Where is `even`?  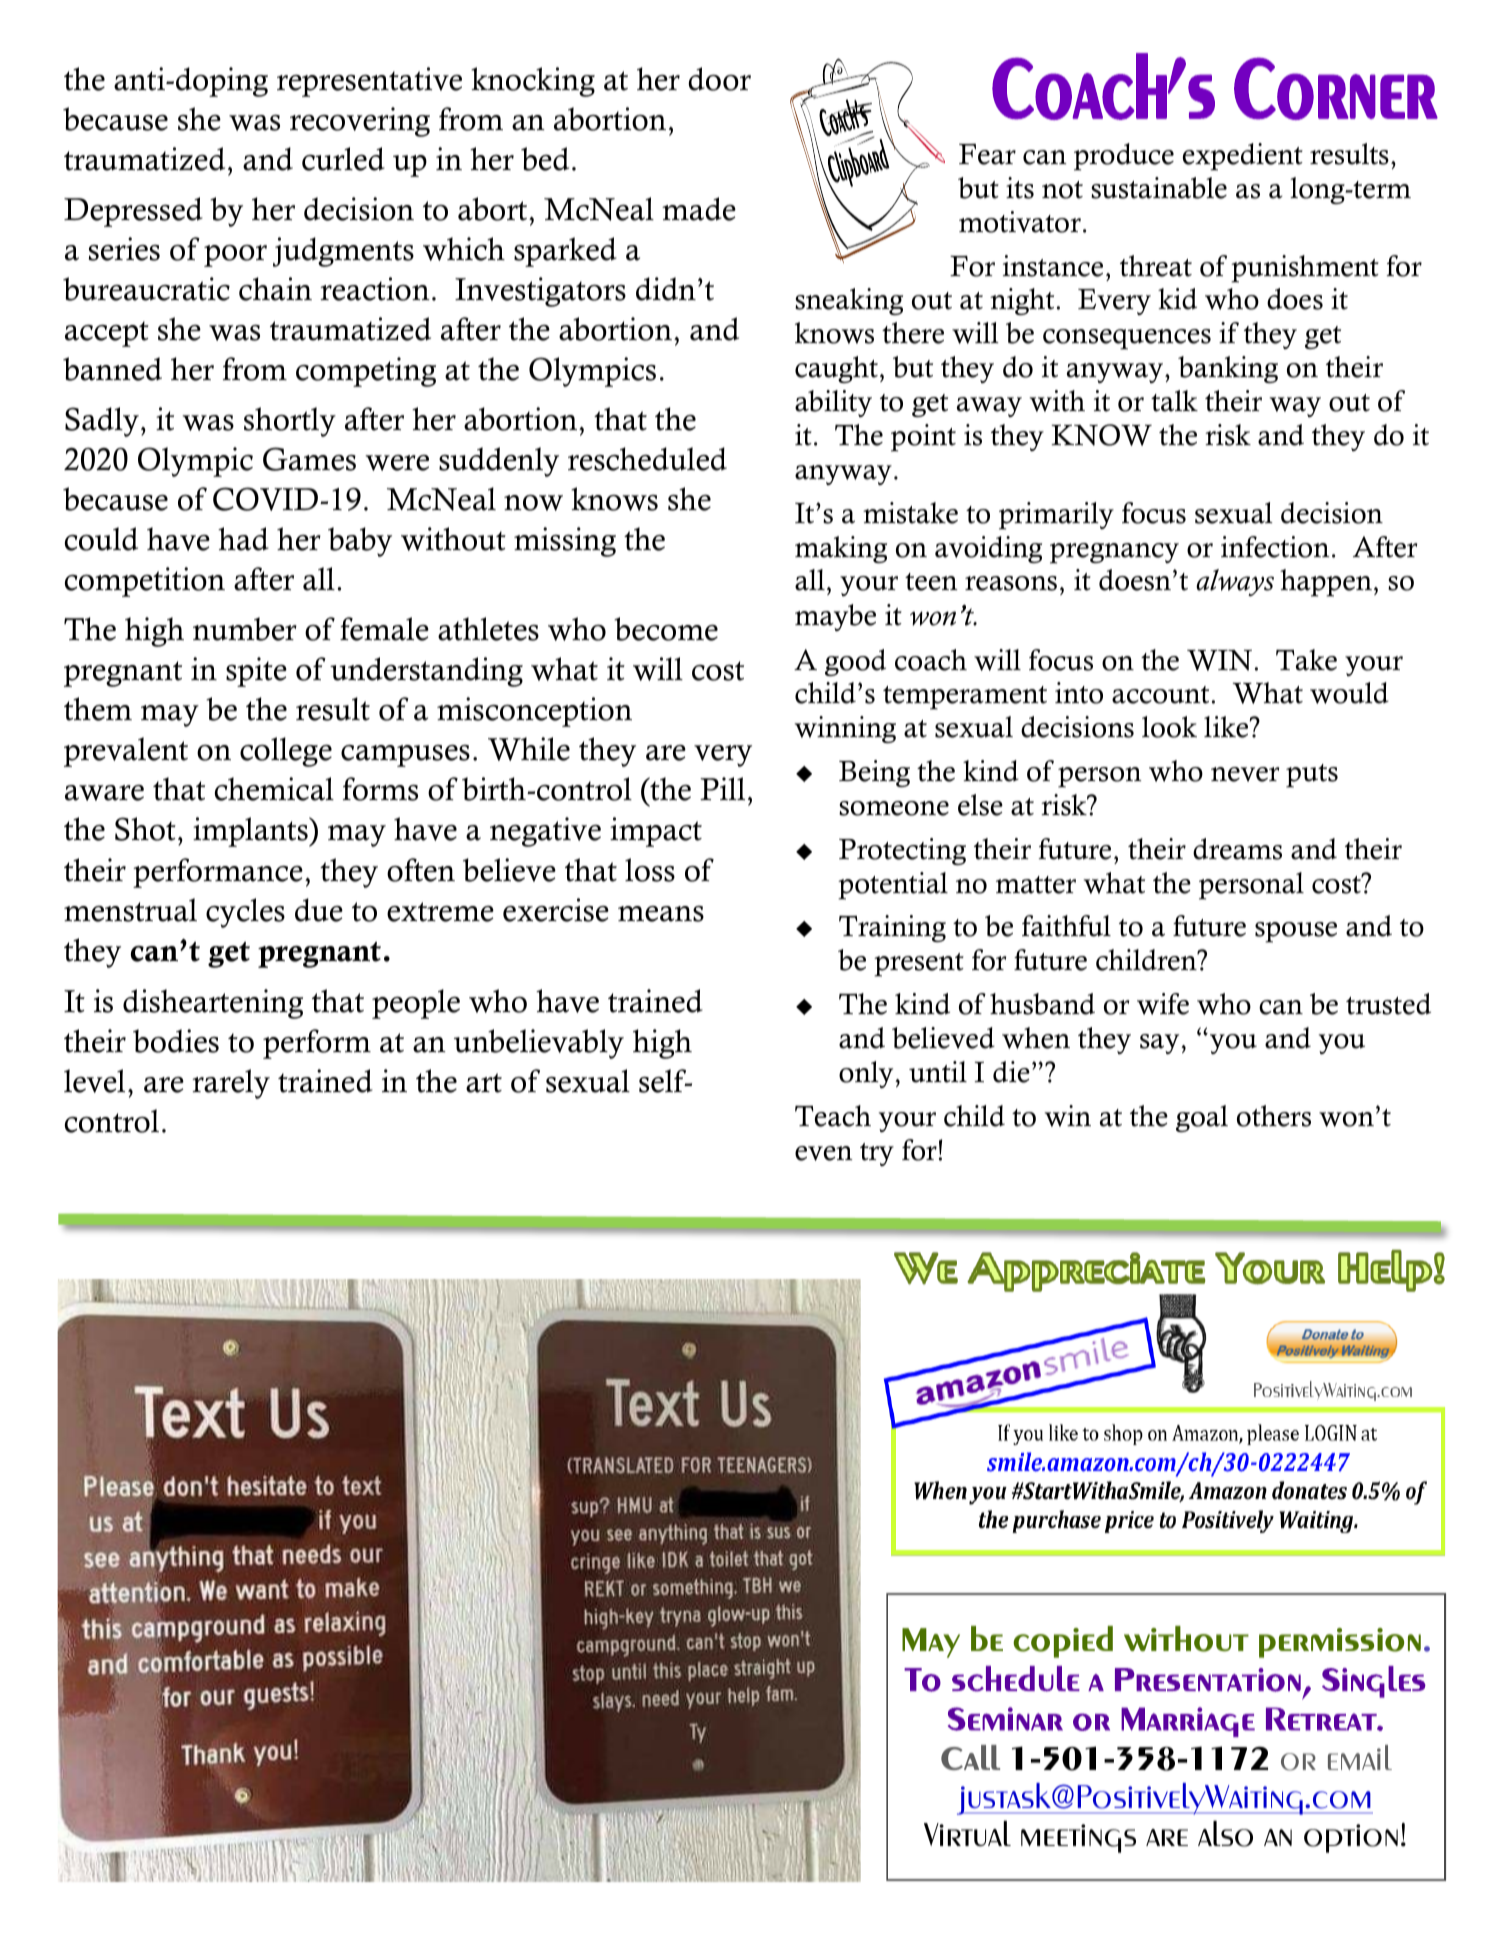 even is located at coordinates (823, 1153).
